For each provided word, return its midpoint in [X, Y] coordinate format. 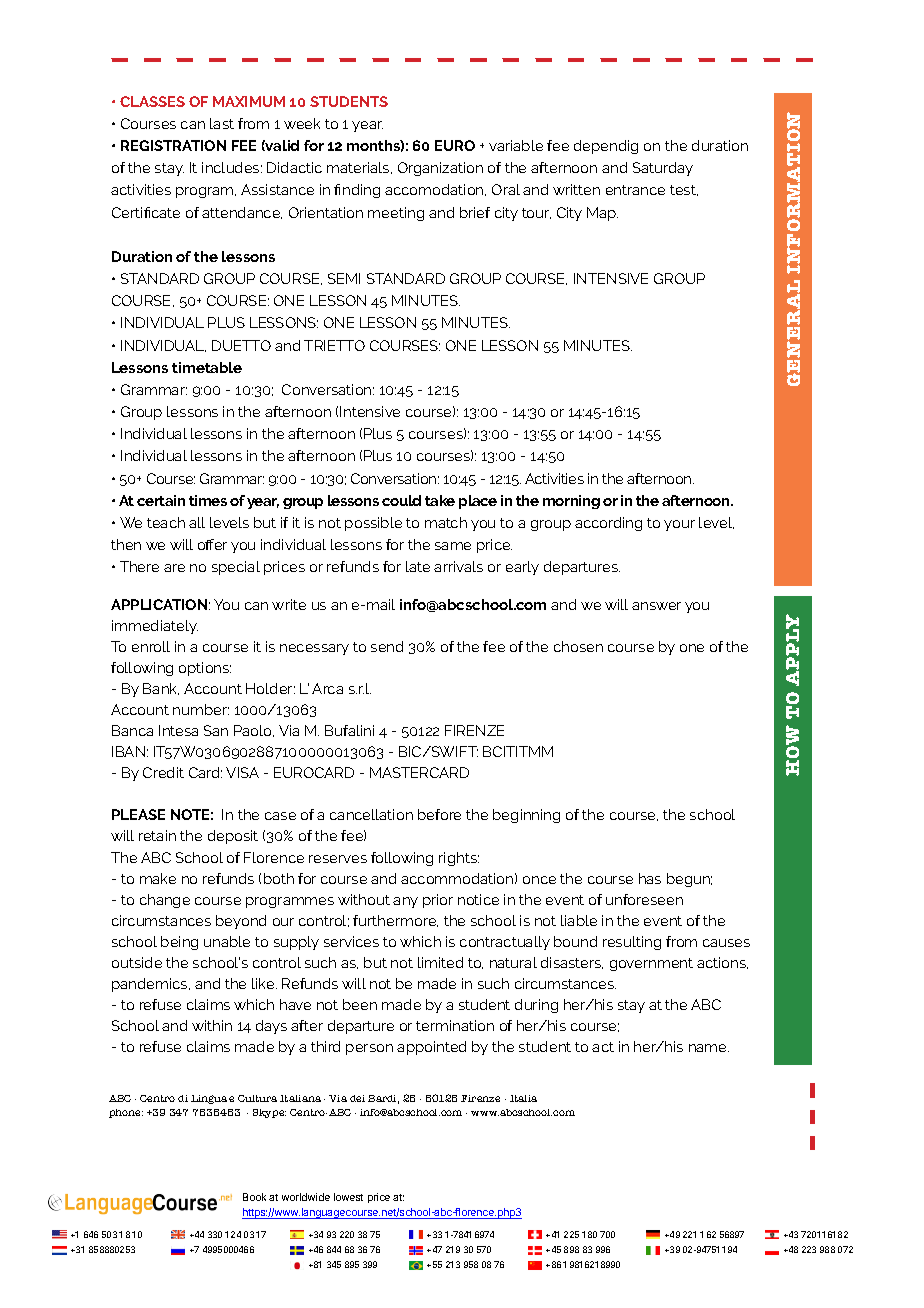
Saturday [663, 169]
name [709, 1048]
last [222, 123]
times [208, 500]
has [650, 878]
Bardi [383, 1099]
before [439, 814]
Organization [440, 169]
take [440, 500]
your [679, 525]
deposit [233, 837]
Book [254, 1197]
